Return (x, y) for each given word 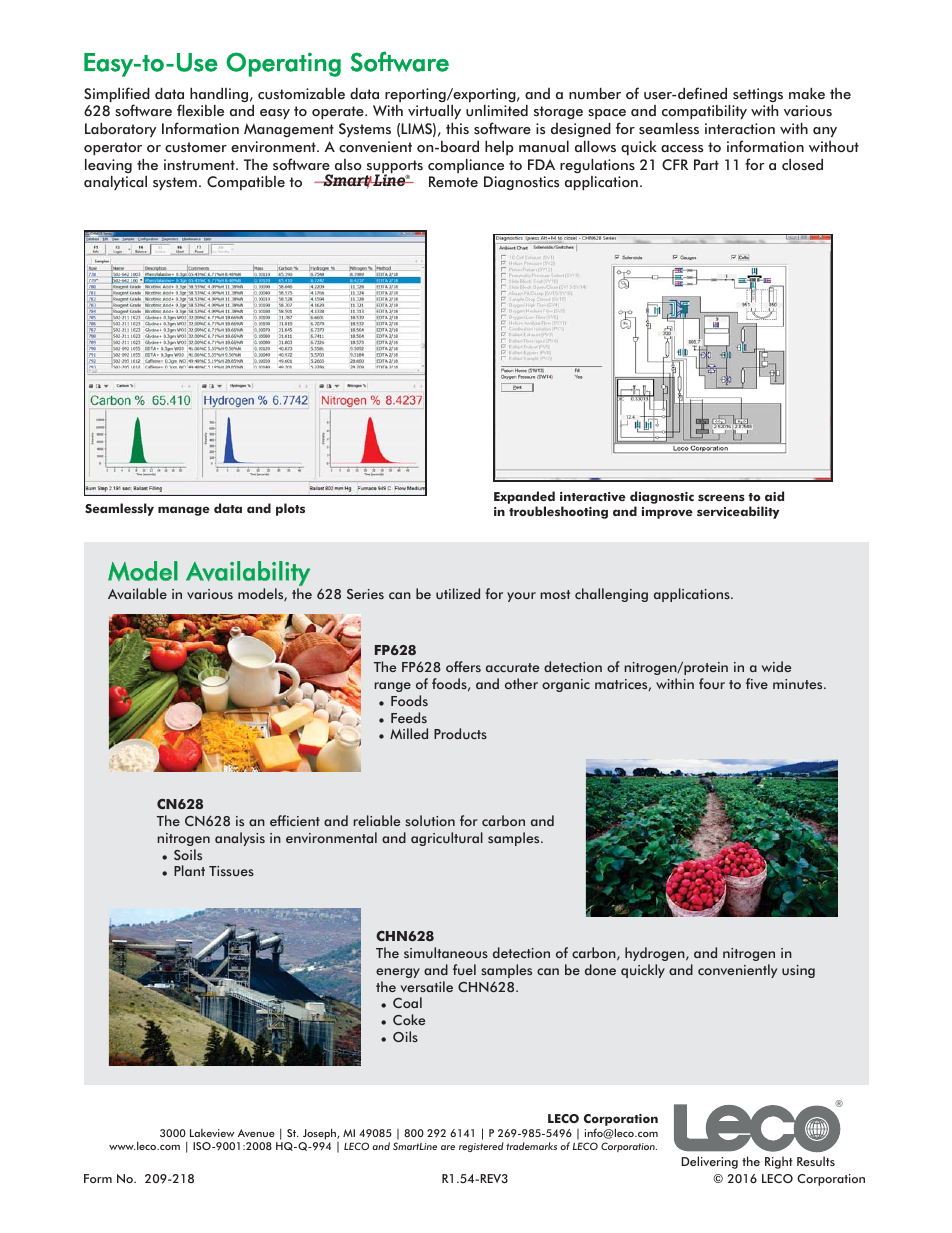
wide (776, 666)
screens (721, 497)
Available (137, 593)
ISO (202, 1146)
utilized (458, 593)
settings (758, 95)
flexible (200, 110)
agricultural (447, 839)
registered (481, 1147)
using (798, 971)
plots (290, 509)
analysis (240, 839)
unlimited (497, 111)
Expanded (524, 499)
